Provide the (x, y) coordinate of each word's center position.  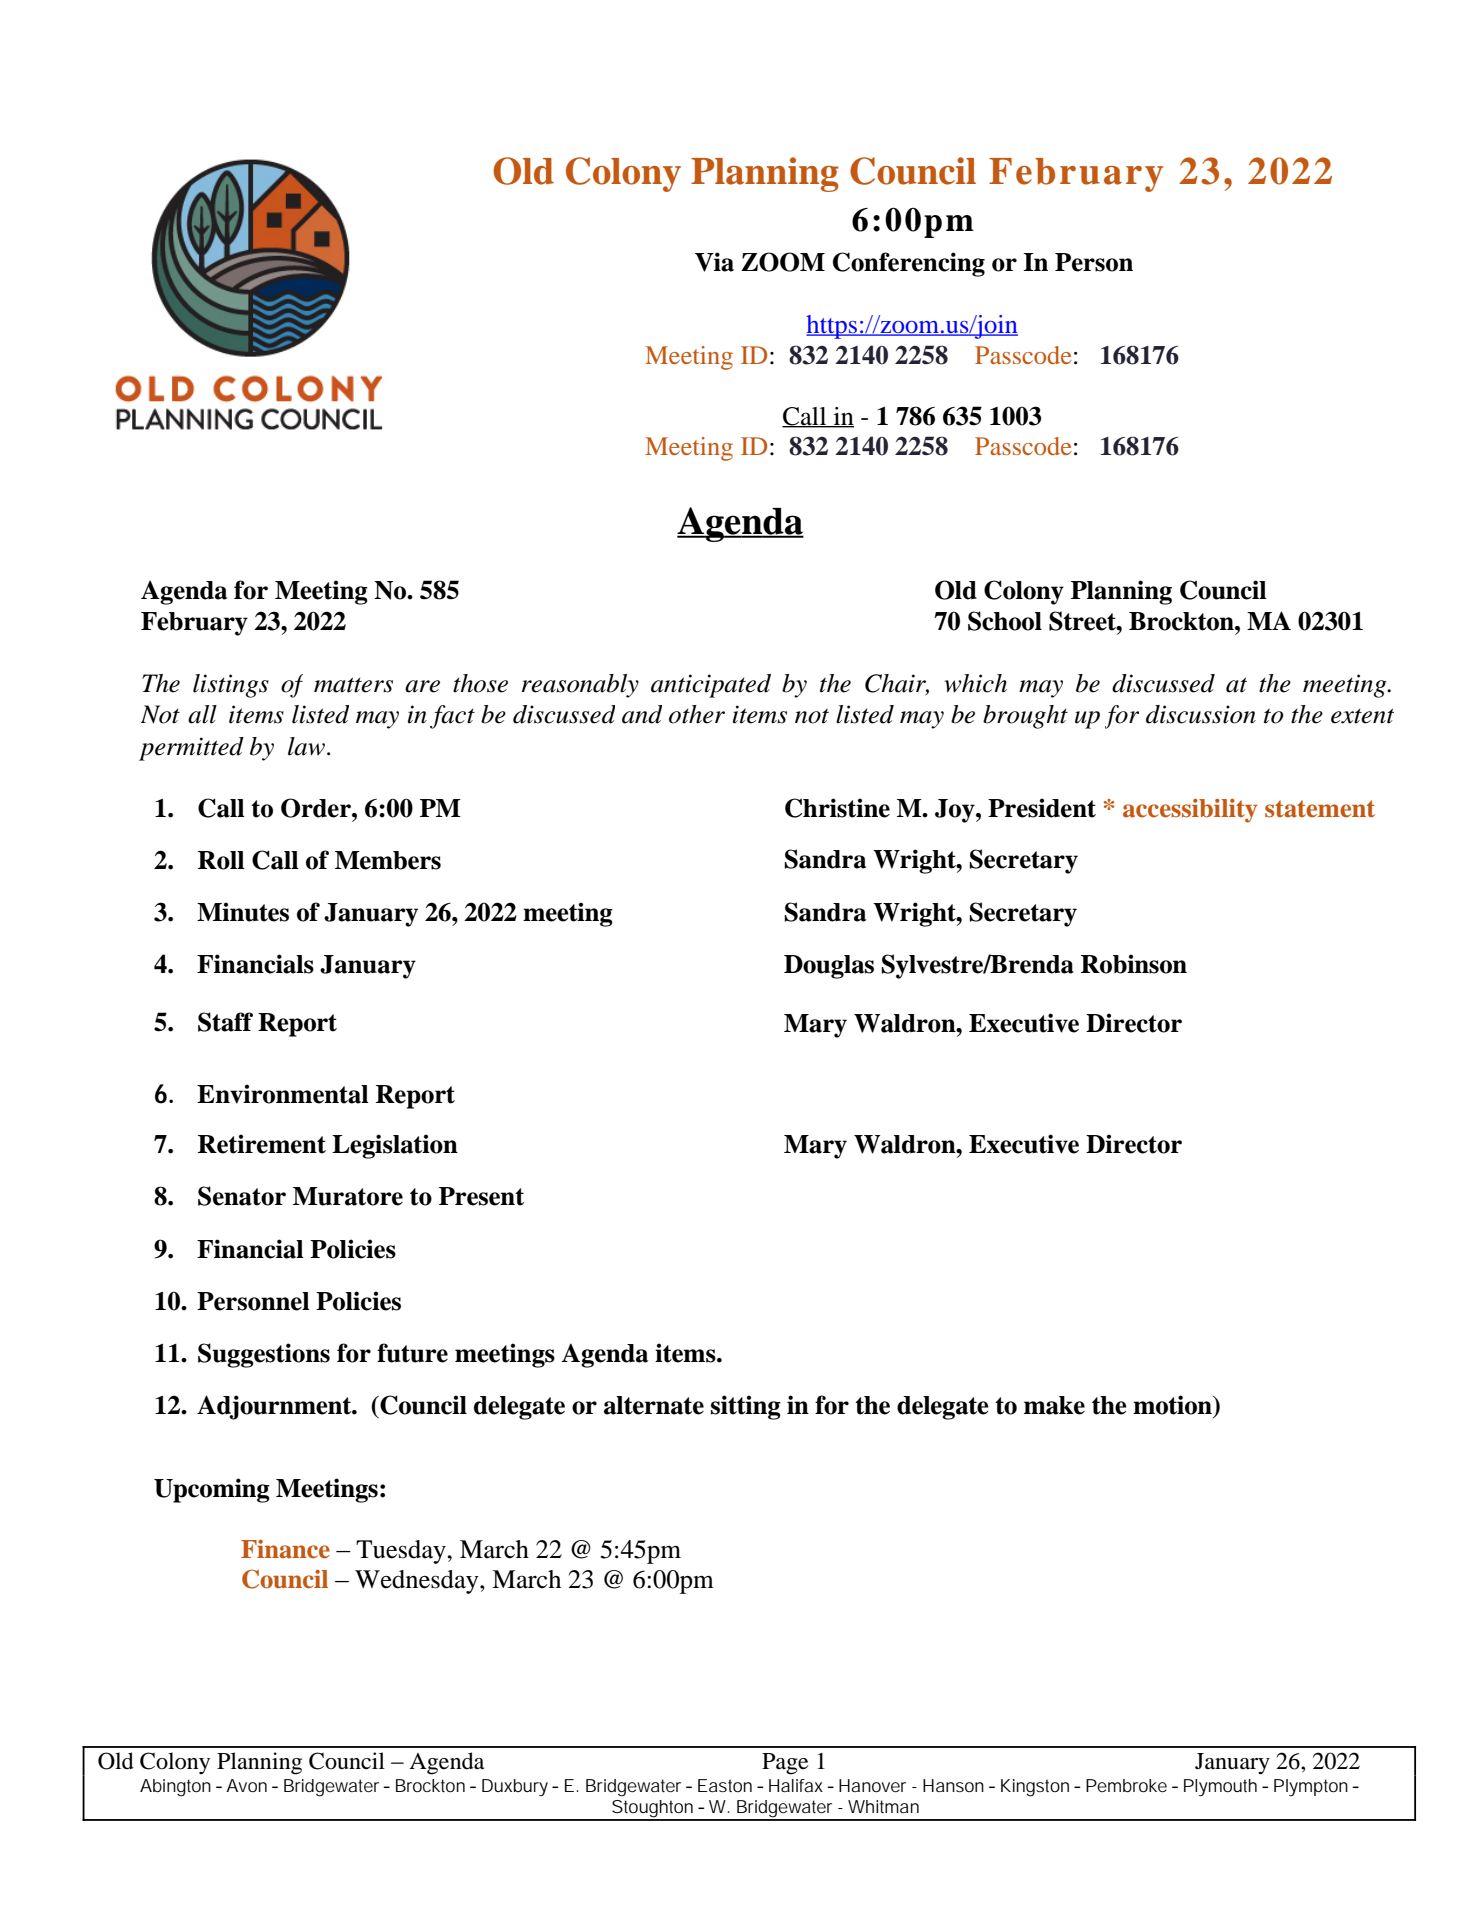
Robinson (1134, 964)
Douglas (829, 967)
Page (785, 1764)
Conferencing (909, 264)
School (1005, 621)
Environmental (283, 1094)
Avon (246, 1785)
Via (714, 262)
